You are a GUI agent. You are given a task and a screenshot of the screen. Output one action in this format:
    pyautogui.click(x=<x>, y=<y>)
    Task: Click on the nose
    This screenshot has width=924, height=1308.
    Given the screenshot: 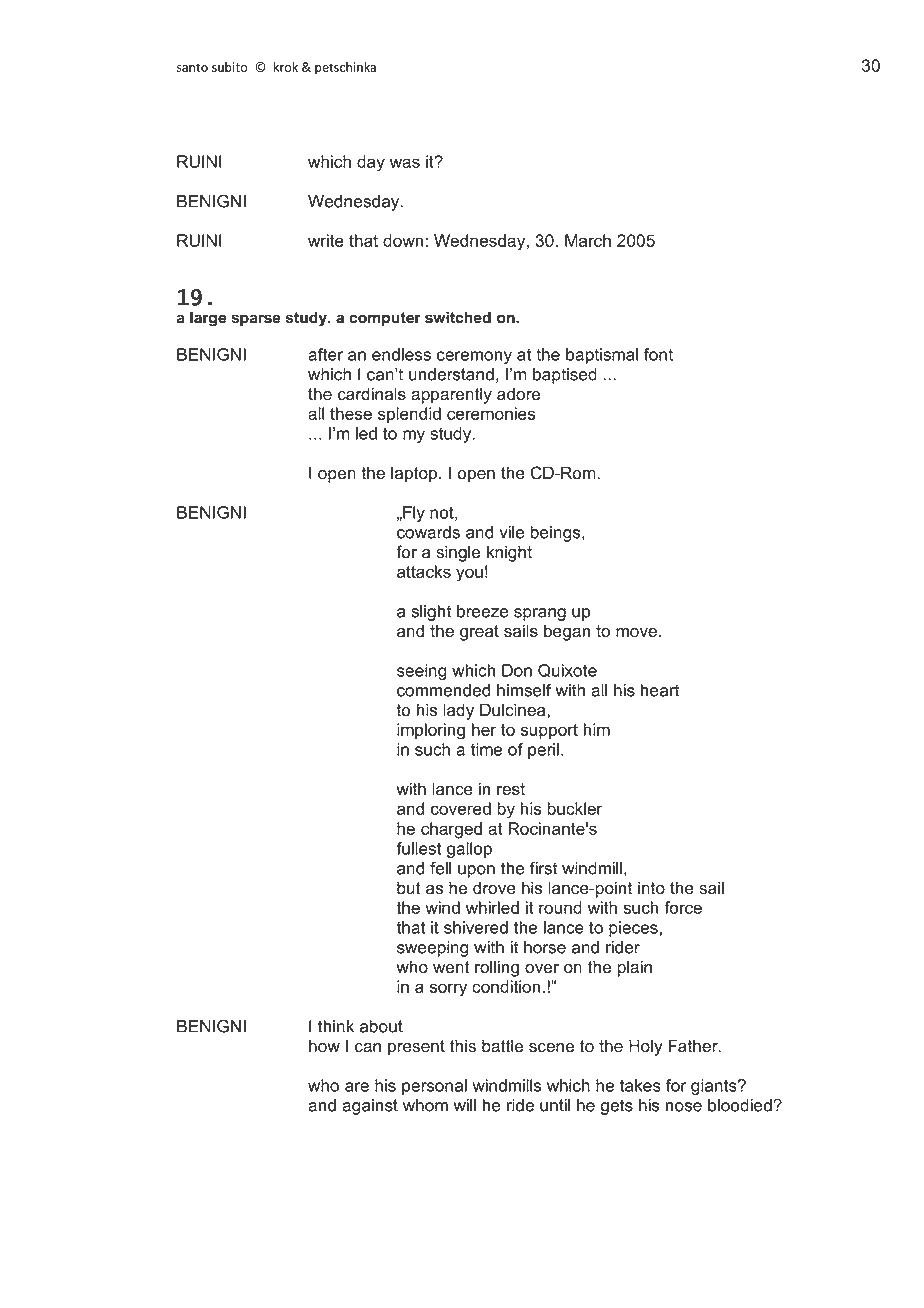 What is the action you would take?
    pyautogui.click(x=684, y=1107)
